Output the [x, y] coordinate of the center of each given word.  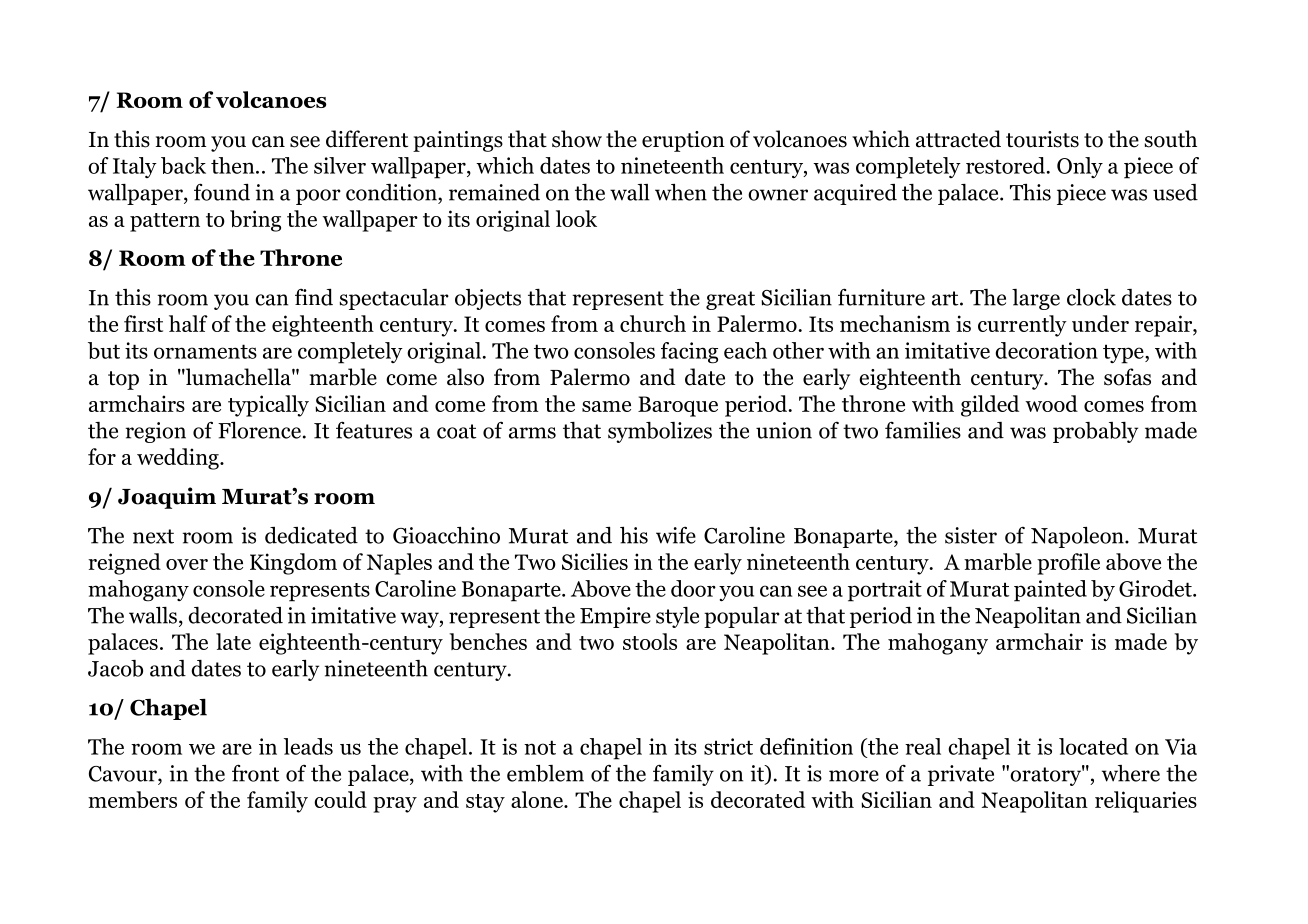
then [234, 165]
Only [1080, 167]
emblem [545, 773]
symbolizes [660, 432]
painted [1050, 591]
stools [650, 641]
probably [1095, 432]
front [256, 773]
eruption [683, 141]
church [653, 323]
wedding [179, 459]
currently [1022, 326]
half [188, 323]
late [233, 641]
